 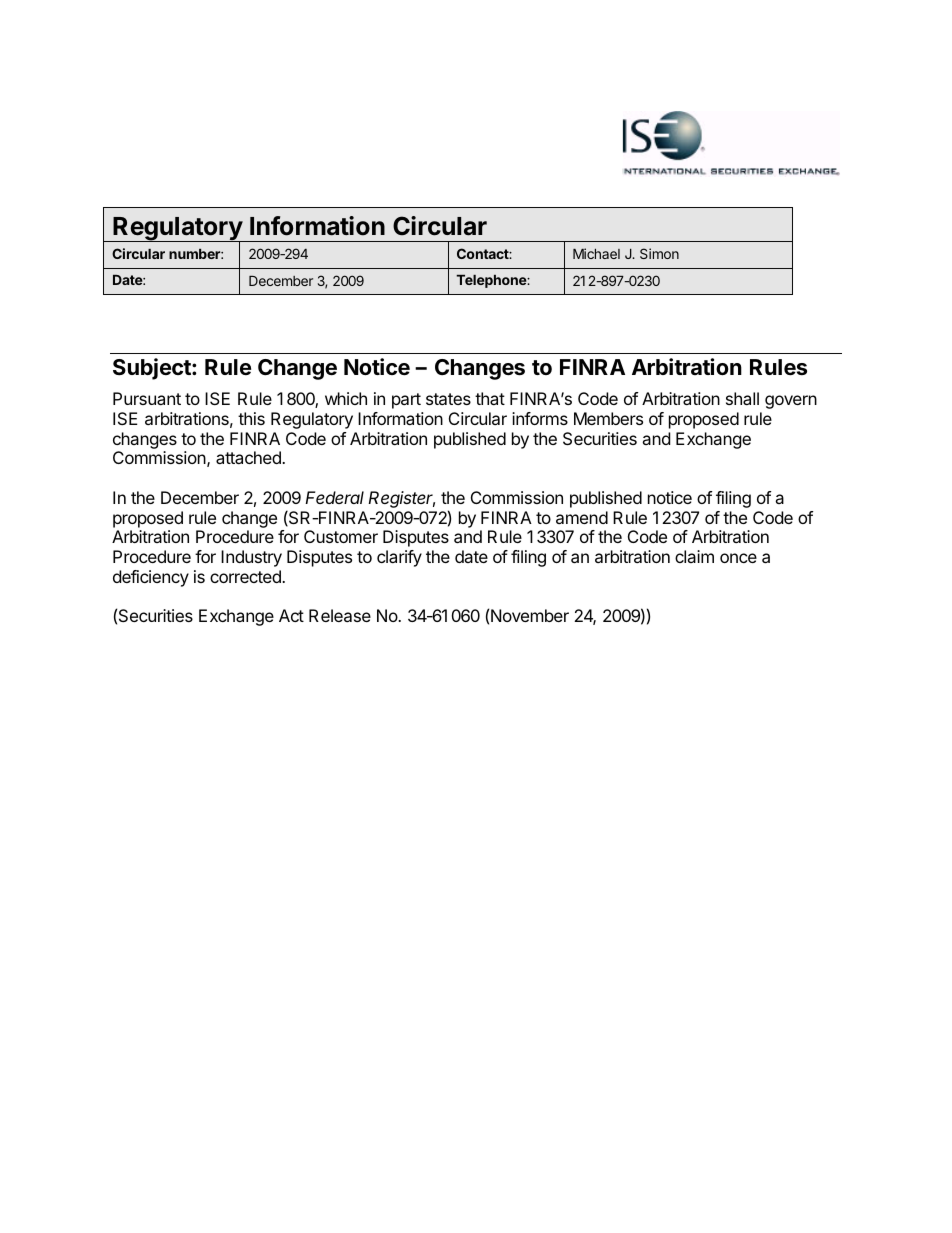 What do you see at coordinates (448, 399) in the image?
I see `states` at bounding box center [448, 399].
